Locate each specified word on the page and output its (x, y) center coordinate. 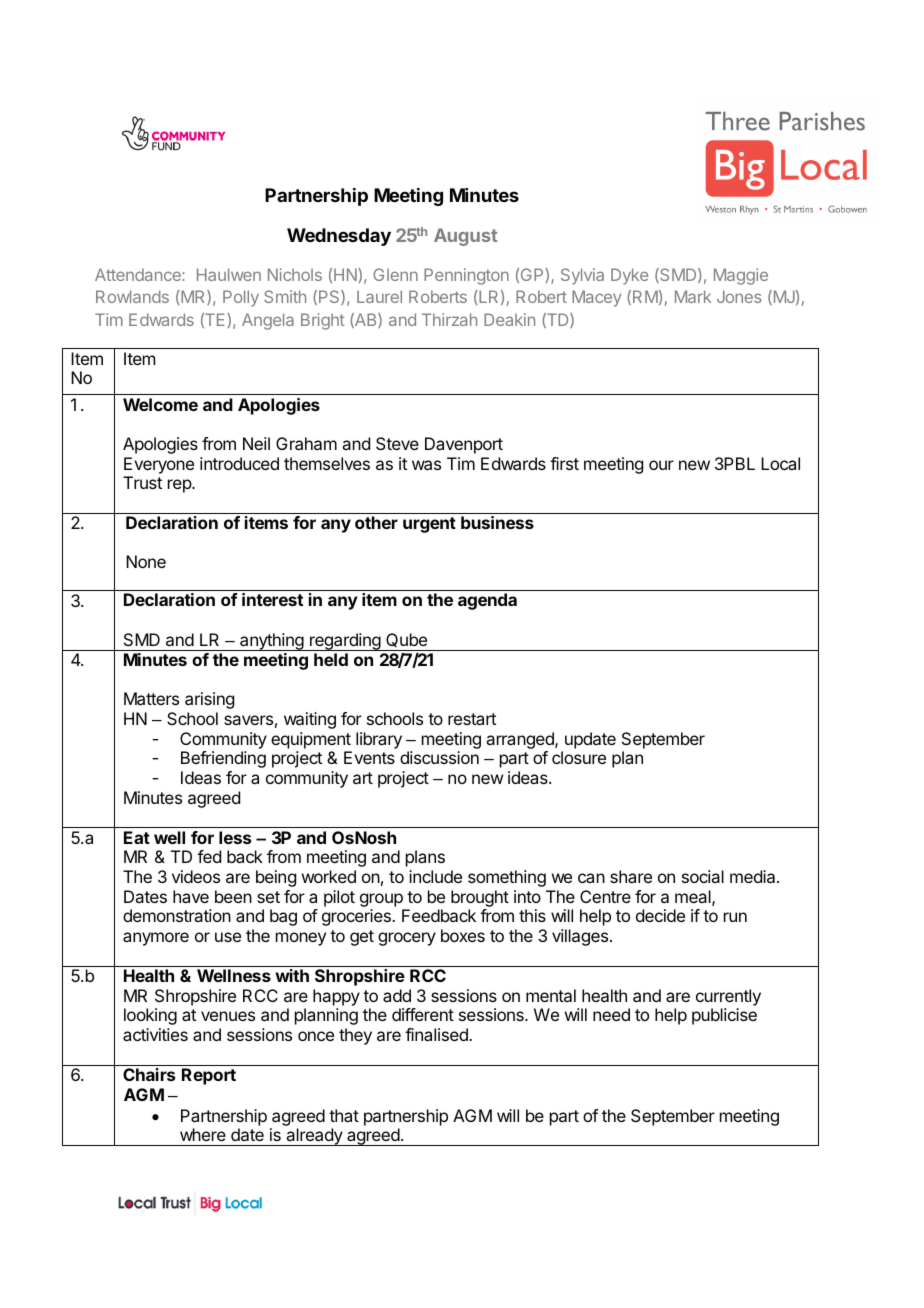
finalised (437, 1034)
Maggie (741, 276)
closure (579, 757)
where (203, 1134)
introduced (239, 463)
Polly (241, 298)
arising (209, 700)
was (426, 465)
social (703, 876)
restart (472, 719)
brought (480, 898)
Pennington (466, 276)
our (661, 465)
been (233, 896)
